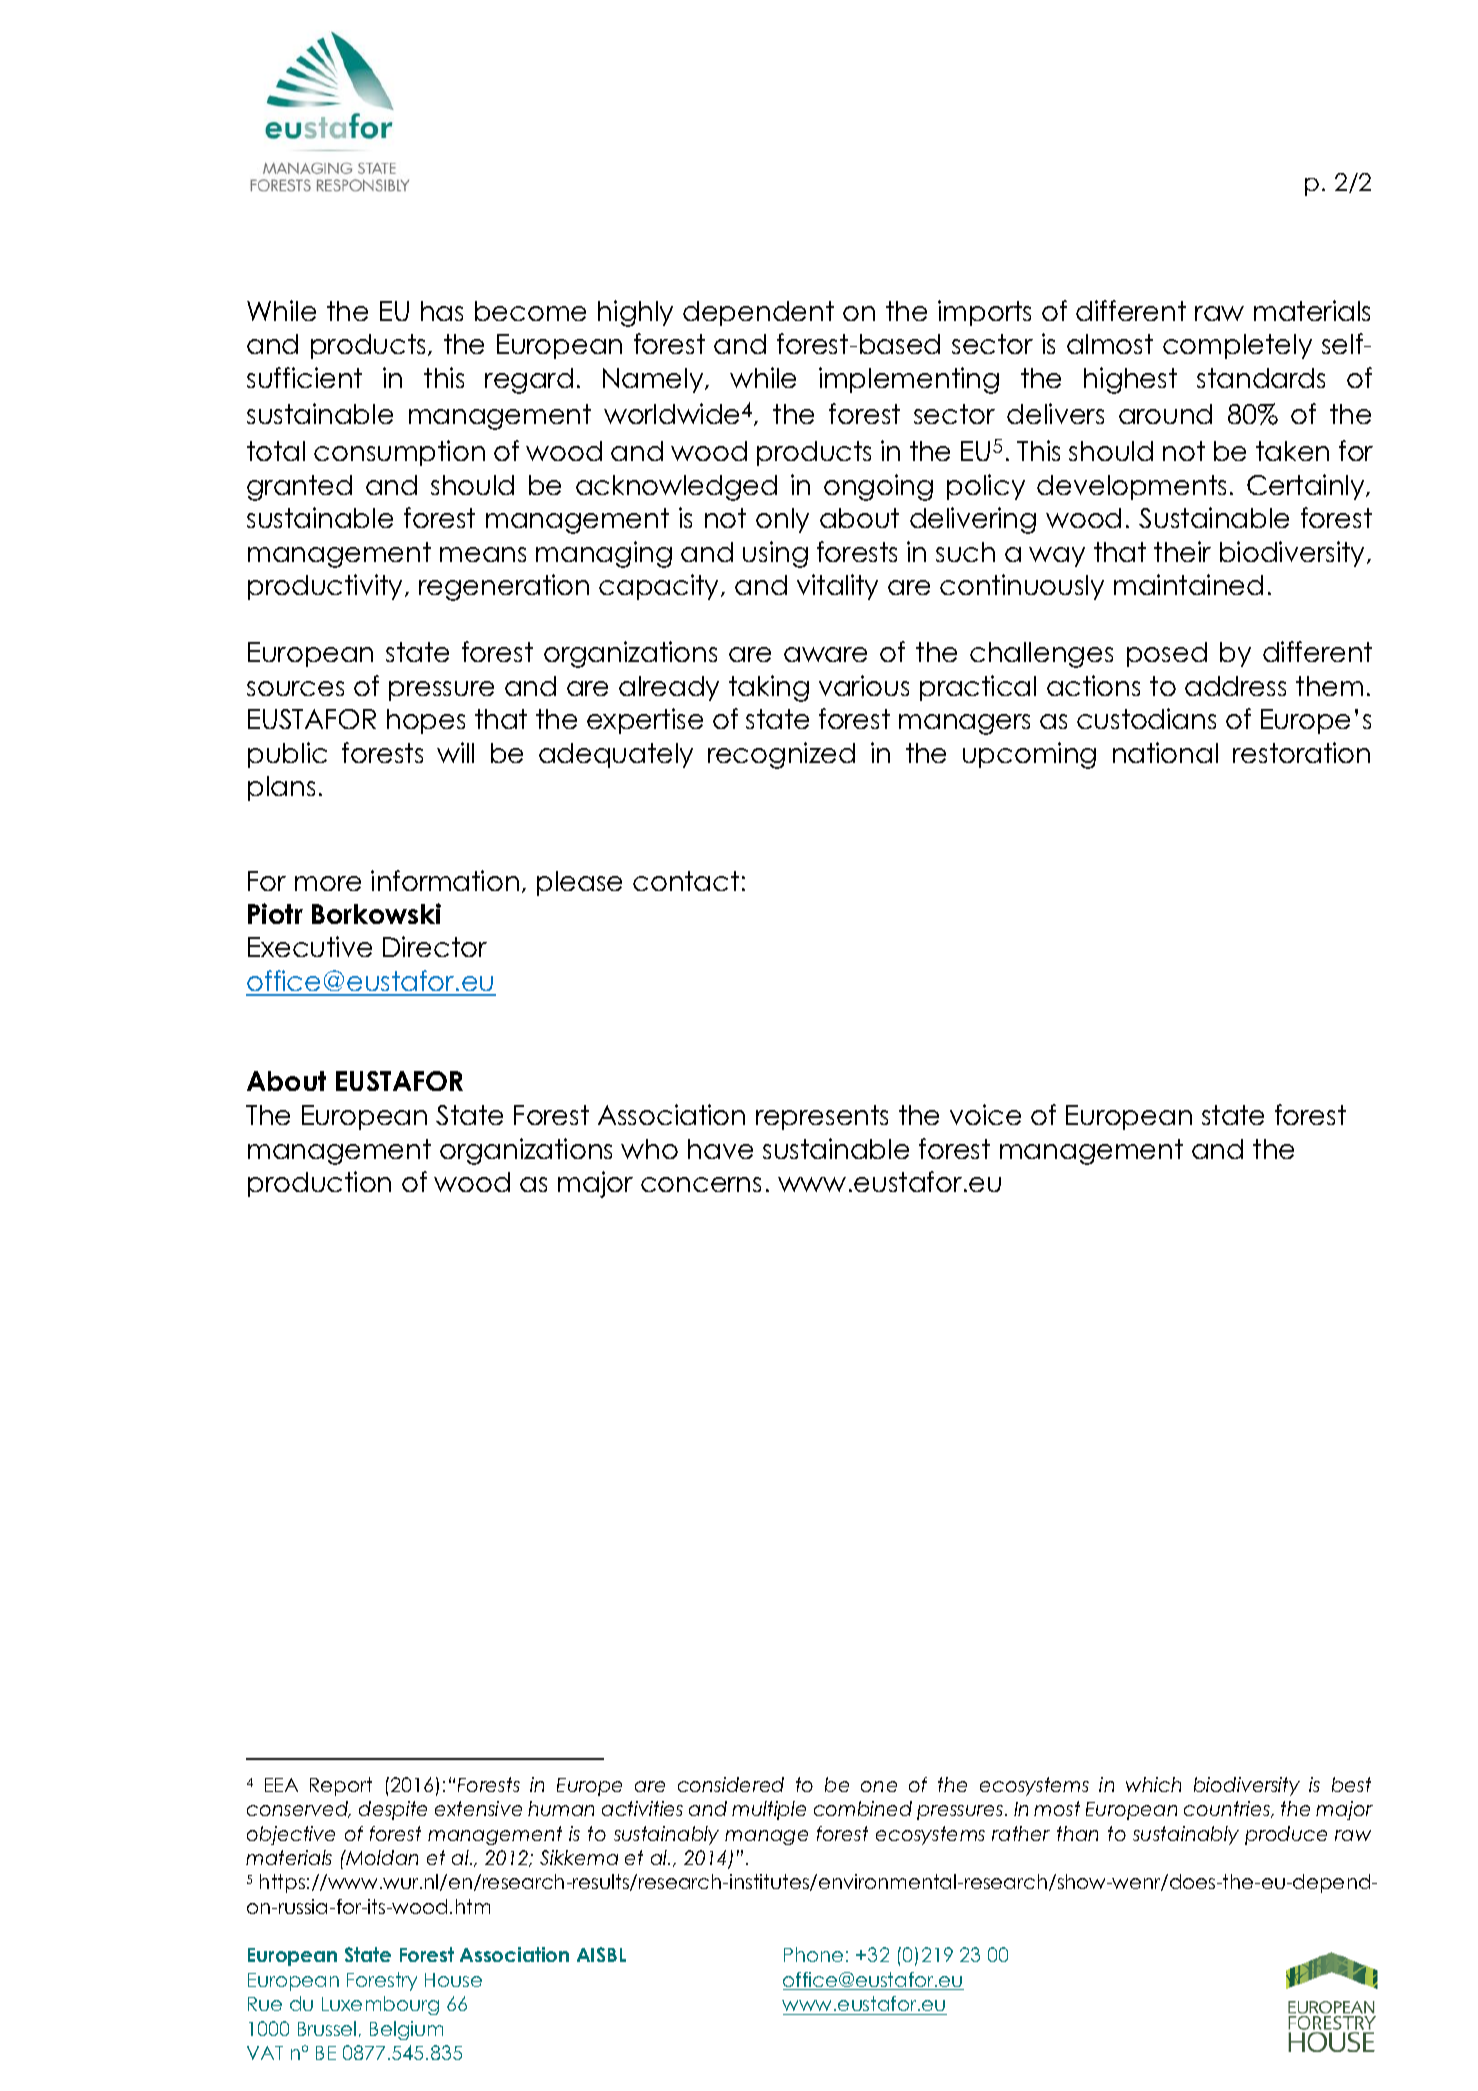 This screenshot has height=2091, width=1478. Describe the element at coordinates (985, 1114) in the screenshot. I see `voice` at that location.
